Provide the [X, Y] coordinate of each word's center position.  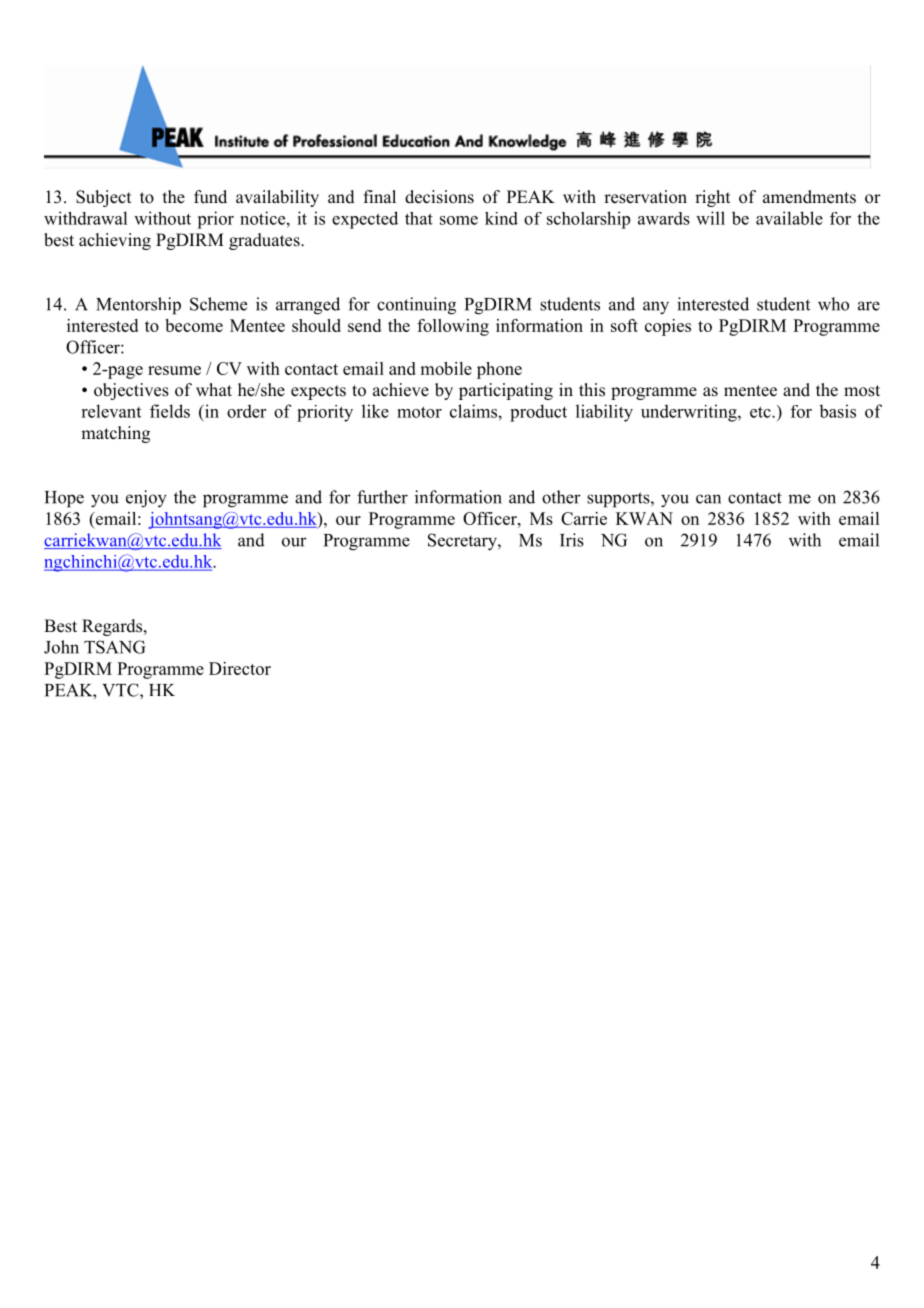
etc [761, 412]
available [789, 218]
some [459, 220]
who [833, 304]
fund [210, 196]
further [382, 497]
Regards [113, 627]
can [708, 499]
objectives [131, 391]
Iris [572, 540]
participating [506, 391]
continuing [416, 306]
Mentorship [138, 306]
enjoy [146, 499]
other [561, 497]
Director [240, 668]
